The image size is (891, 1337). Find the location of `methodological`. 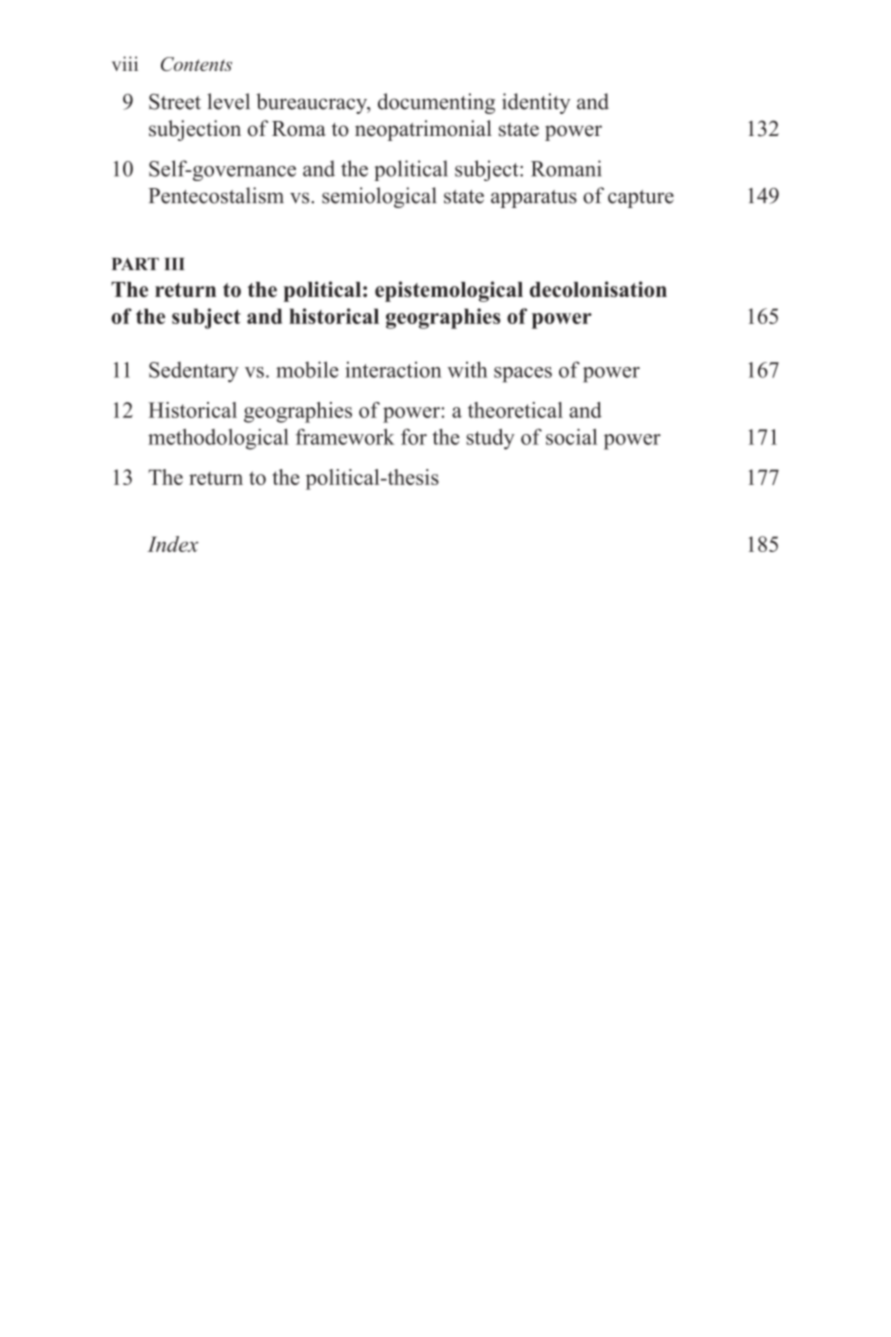

methodological is located at coordinates (218, 439).
